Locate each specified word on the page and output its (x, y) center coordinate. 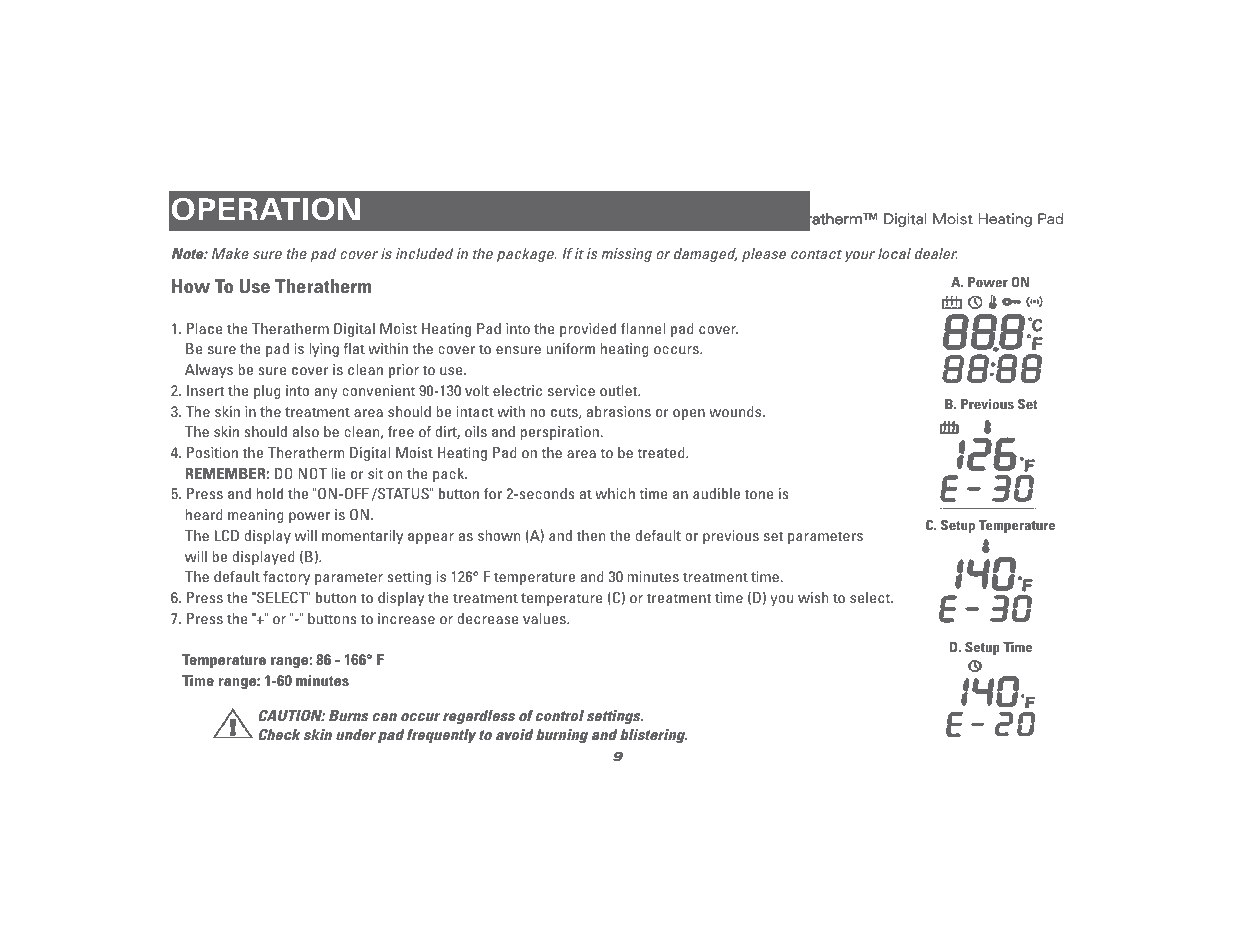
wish (813, 597)
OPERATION (266, 209)
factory (286, 578)
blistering (653, 736)
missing (626, 255)
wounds (736, 411)
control (560, 715)
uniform (570, 348)
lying (324, 350)
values (545, 618)
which (615, 493)
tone (759, 494)
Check (279, 734)
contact (816, 254)
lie (338, 473)
